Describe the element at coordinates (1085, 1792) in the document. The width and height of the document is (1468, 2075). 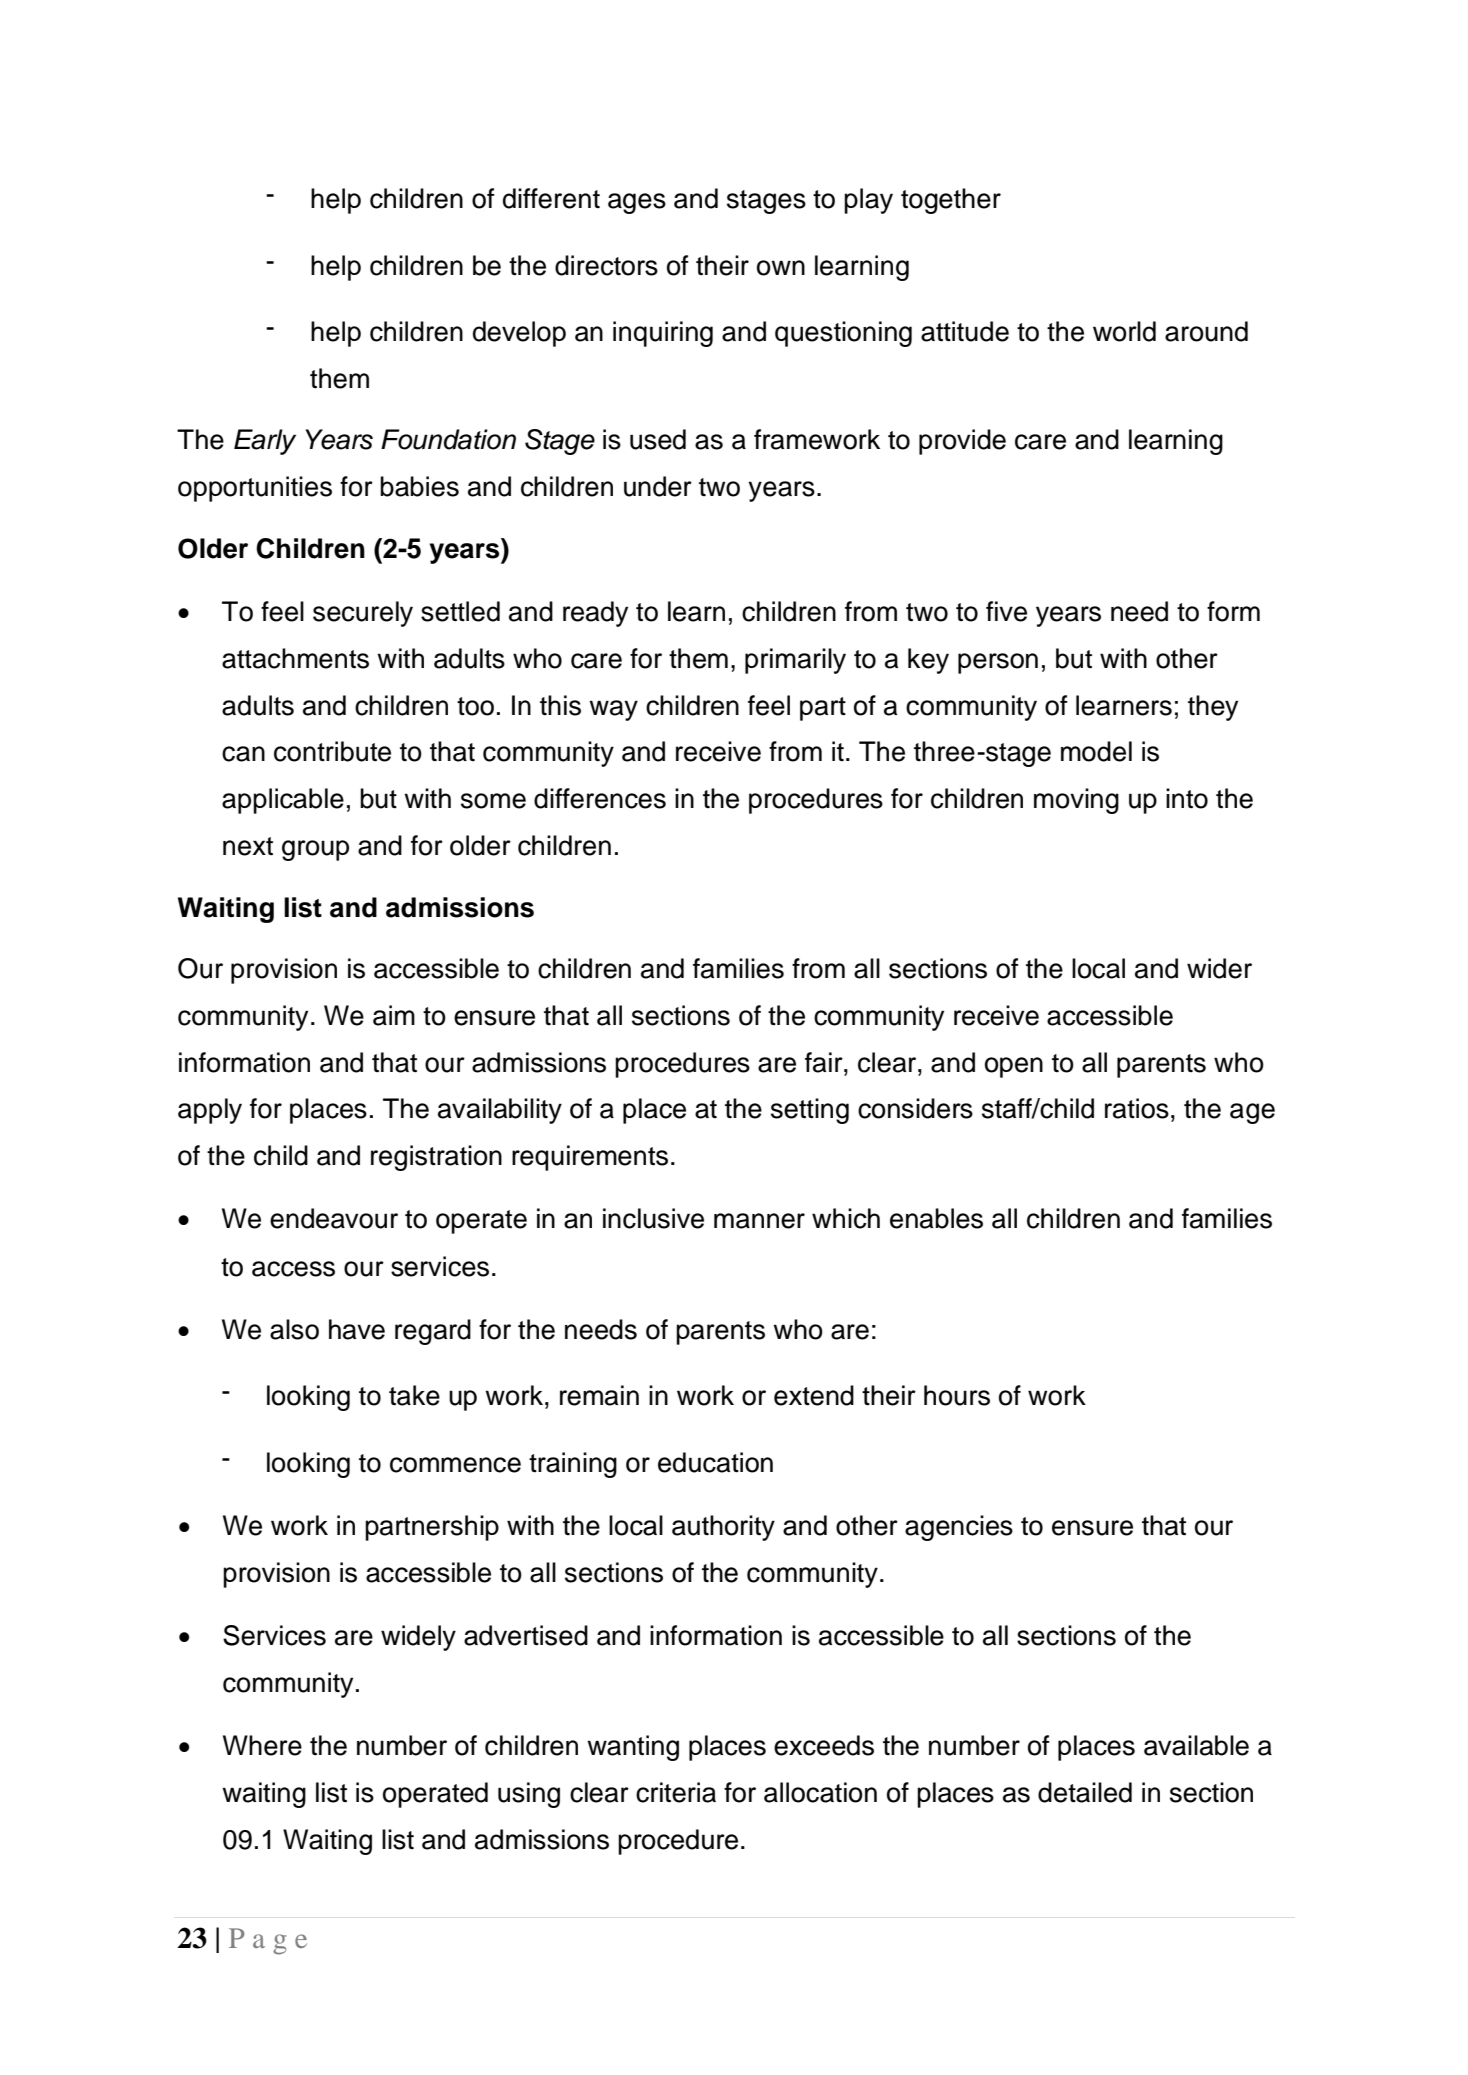
I see `detailed` at that location.
